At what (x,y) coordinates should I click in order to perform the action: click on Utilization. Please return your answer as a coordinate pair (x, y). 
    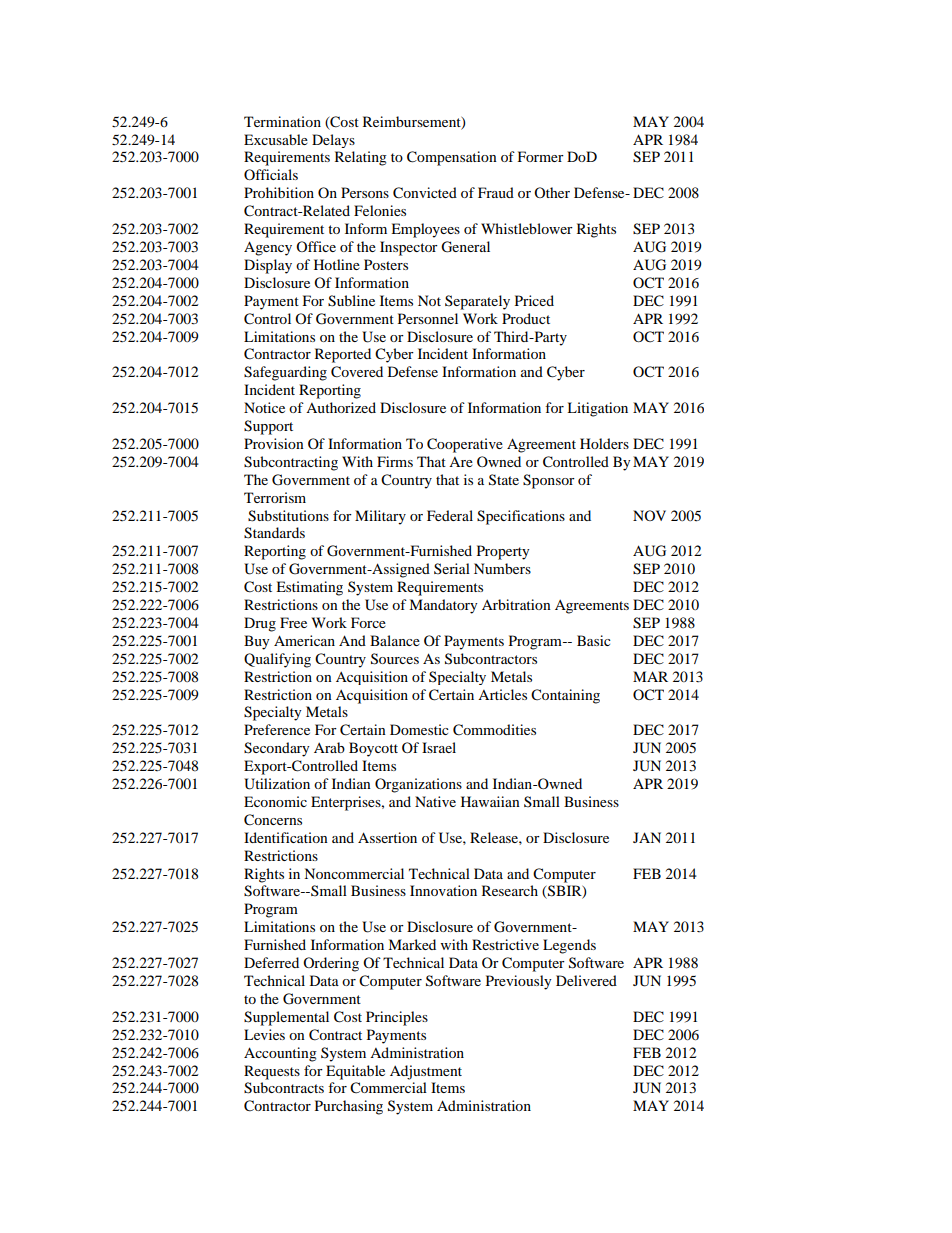
    Looking at the image, I should click on (277, 784).
